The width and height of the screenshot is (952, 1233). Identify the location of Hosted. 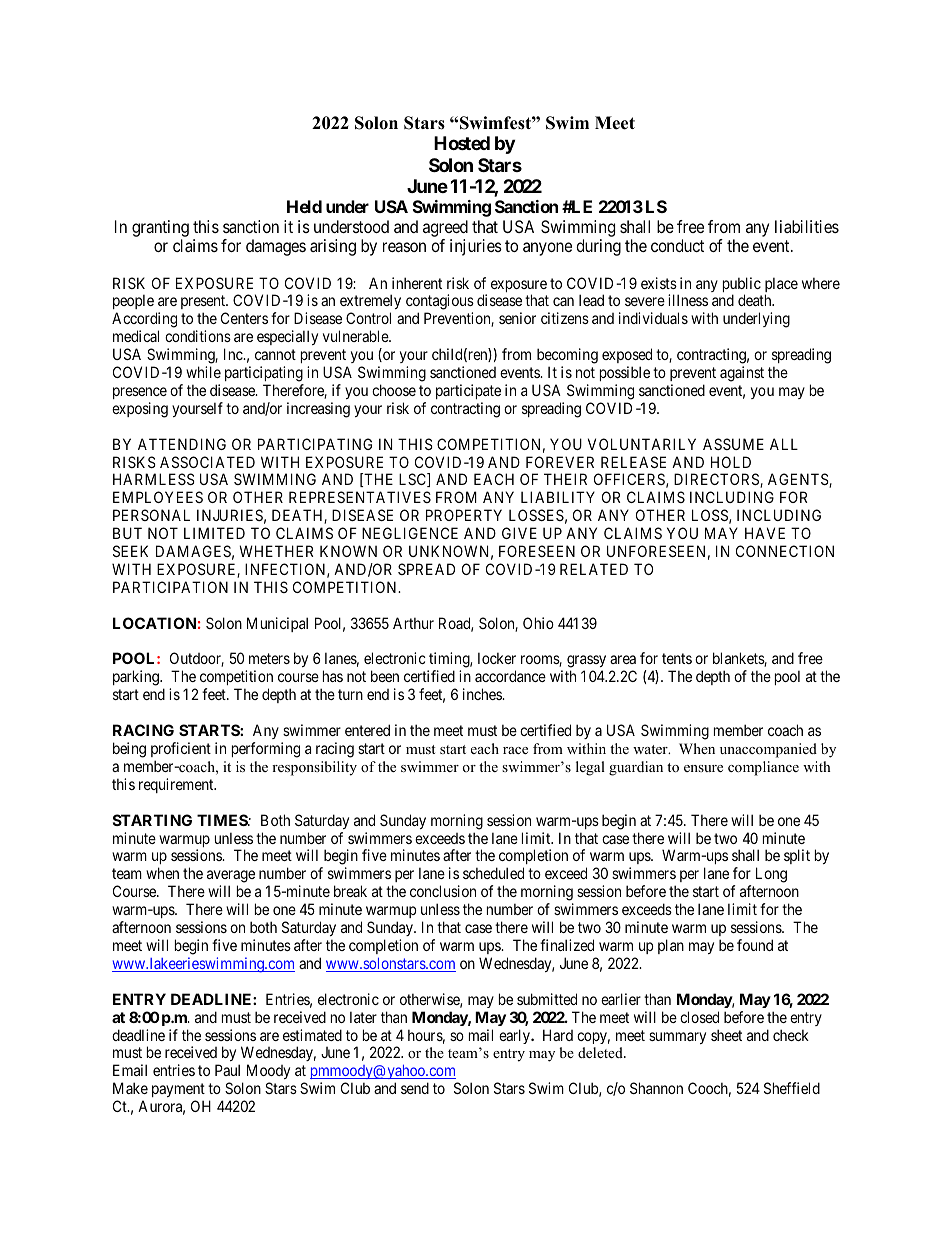
(462, 143).
